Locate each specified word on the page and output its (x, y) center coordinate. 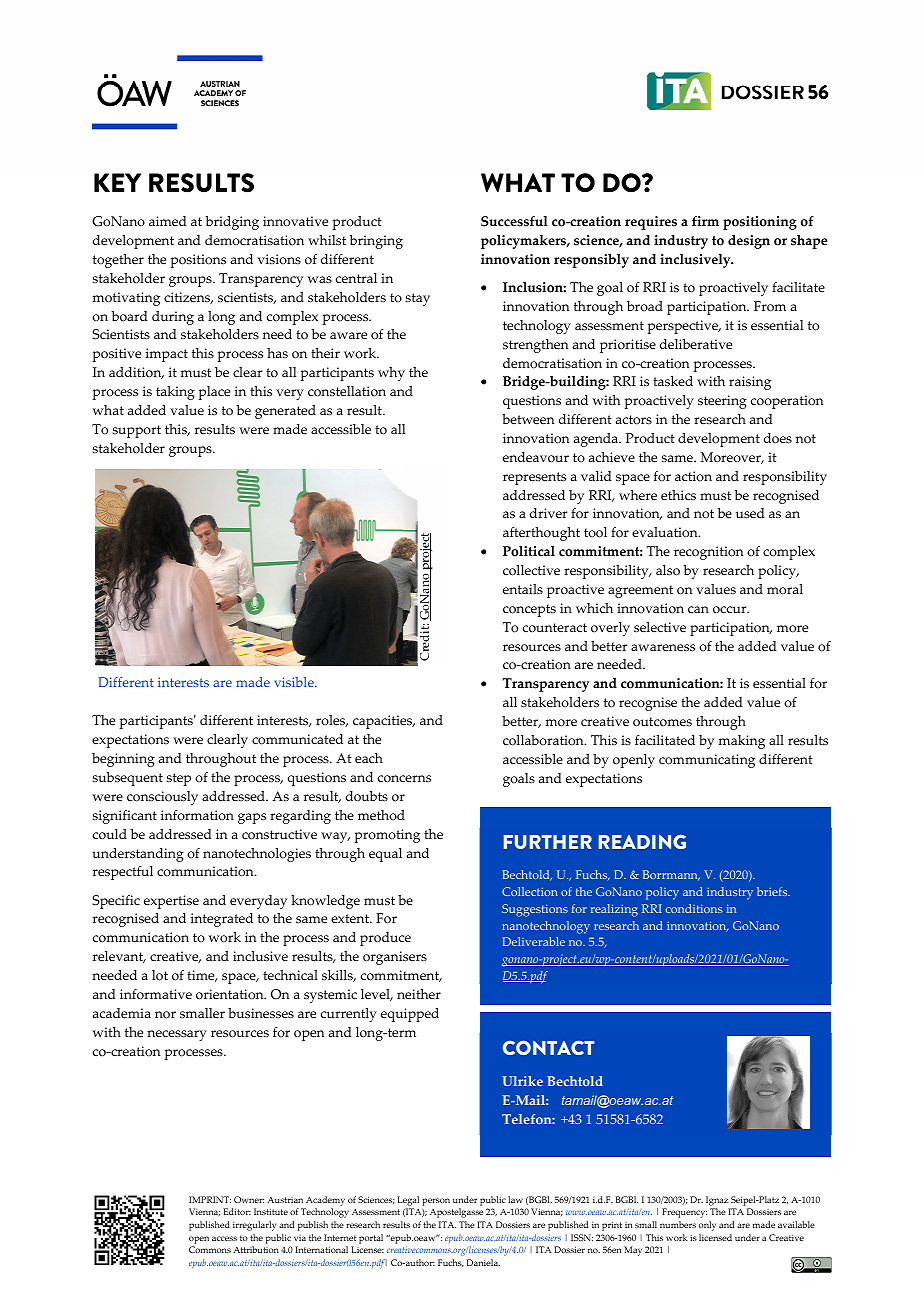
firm (705, 221)
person (436, 1202)
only (707, 1226)
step (179, 779)
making (741, 742)
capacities (384, 722)
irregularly (254, 1226)
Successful (514, 221)
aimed (168, 221)
